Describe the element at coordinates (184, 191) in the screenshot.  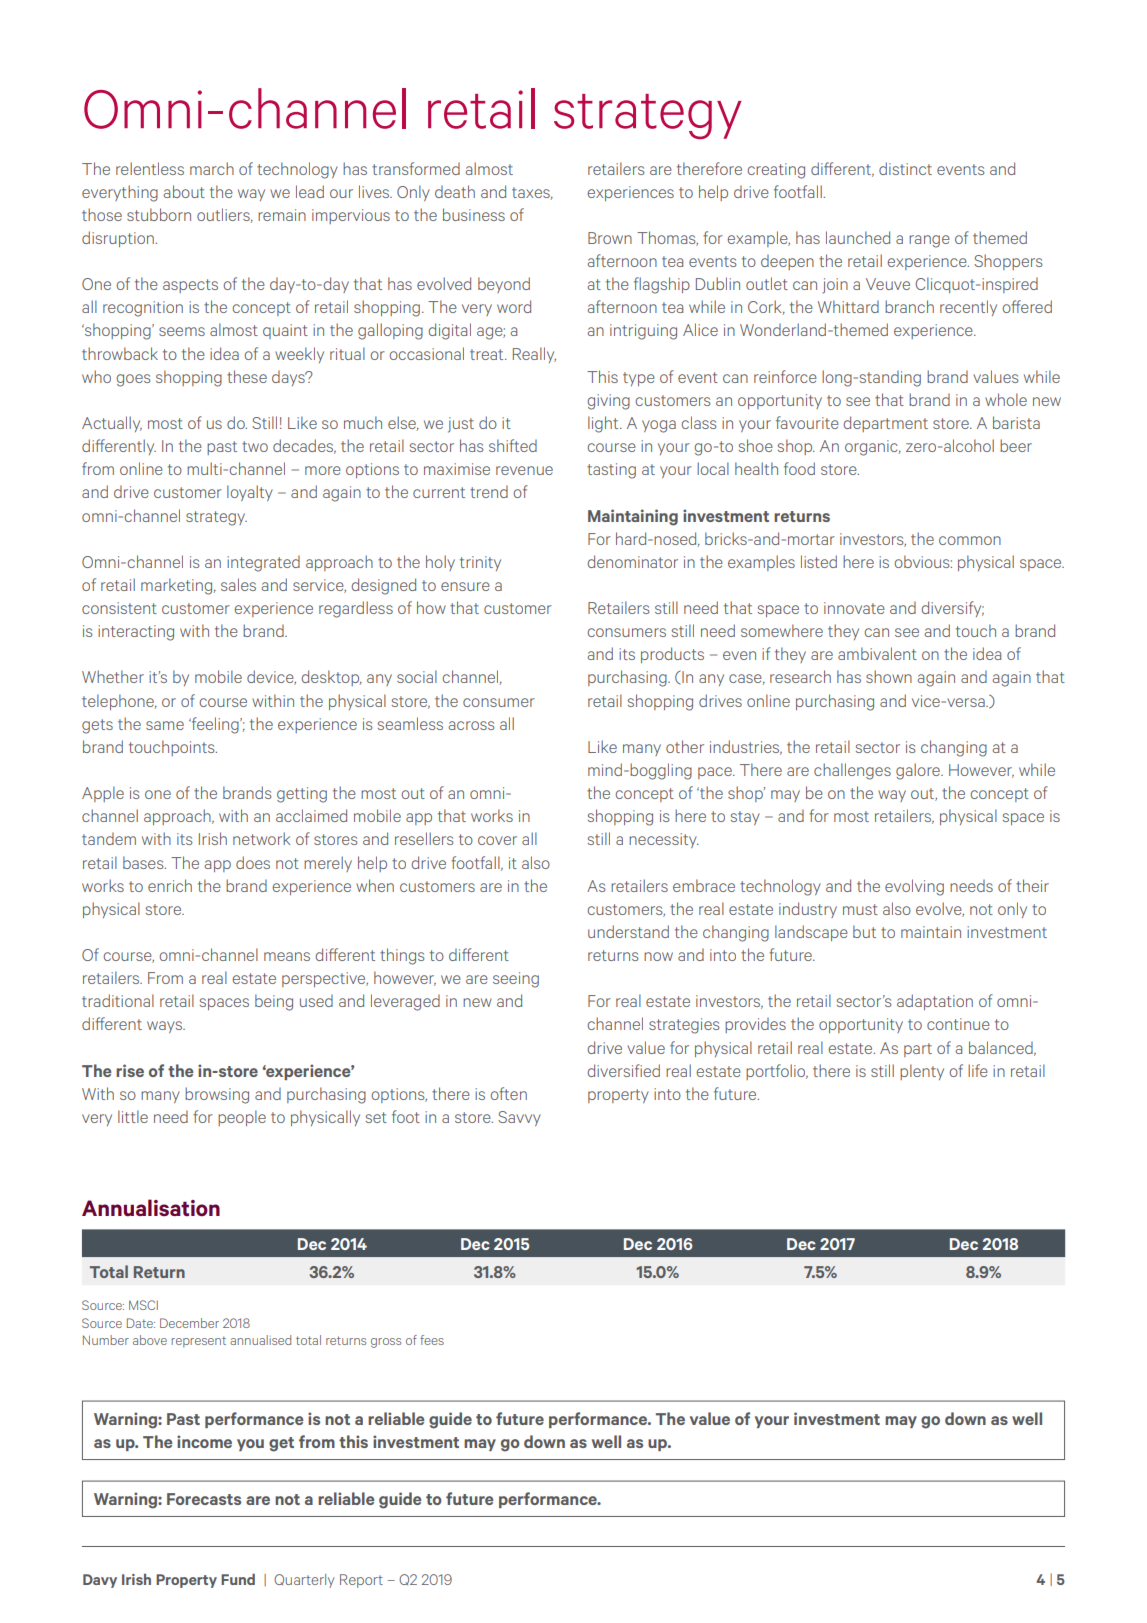
I see `about` at that location.
